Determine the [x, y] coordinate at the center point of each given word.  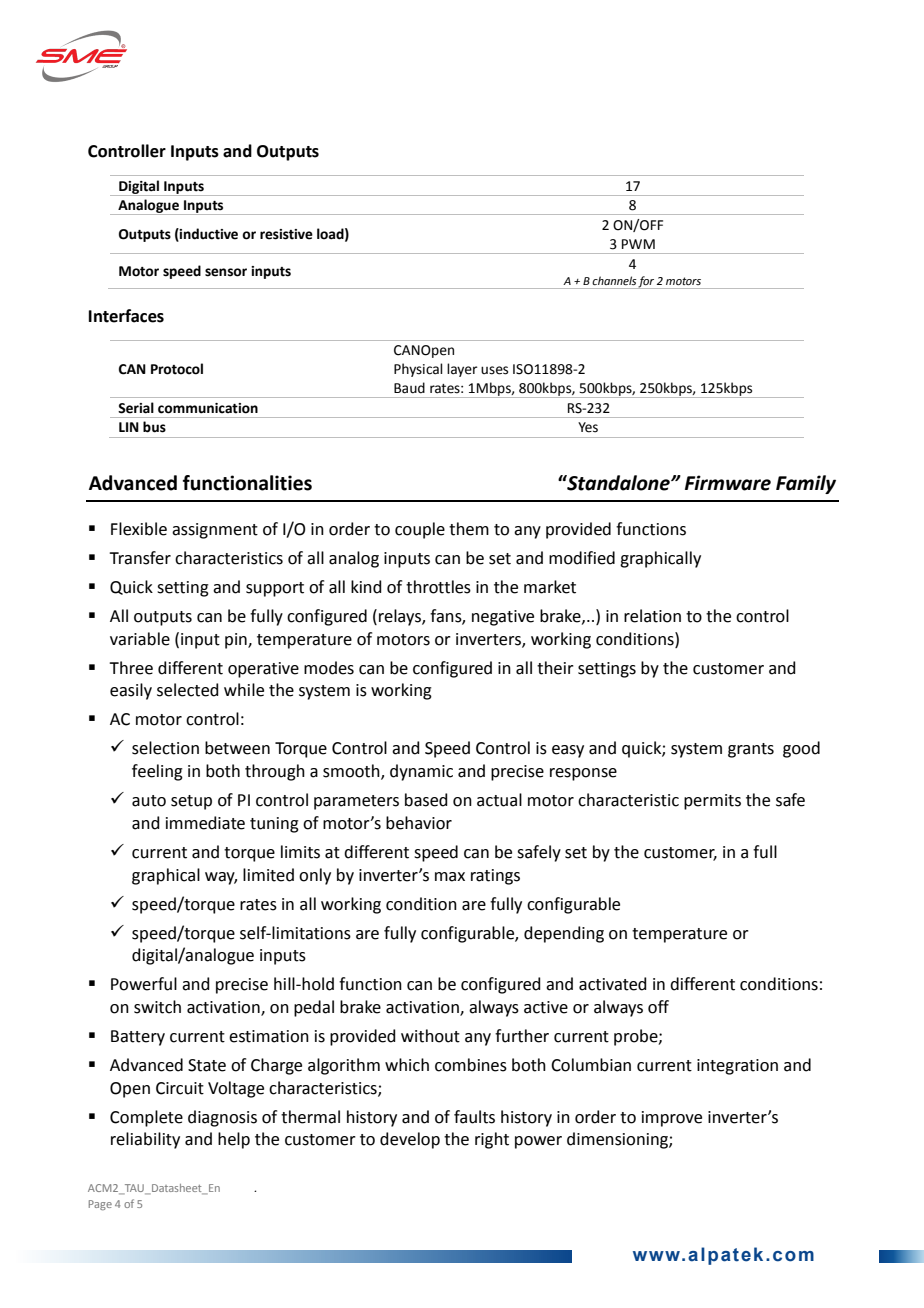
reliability [145, 1140]
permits [712, 802]
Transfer [140, 558]
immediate [205, 823]
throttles [438, 587]
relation [652, 616]
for [646, 282]
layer [462, 370]
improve [672, 1119]
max [450, 877]
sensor [226, 272]
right [492, 1140]
